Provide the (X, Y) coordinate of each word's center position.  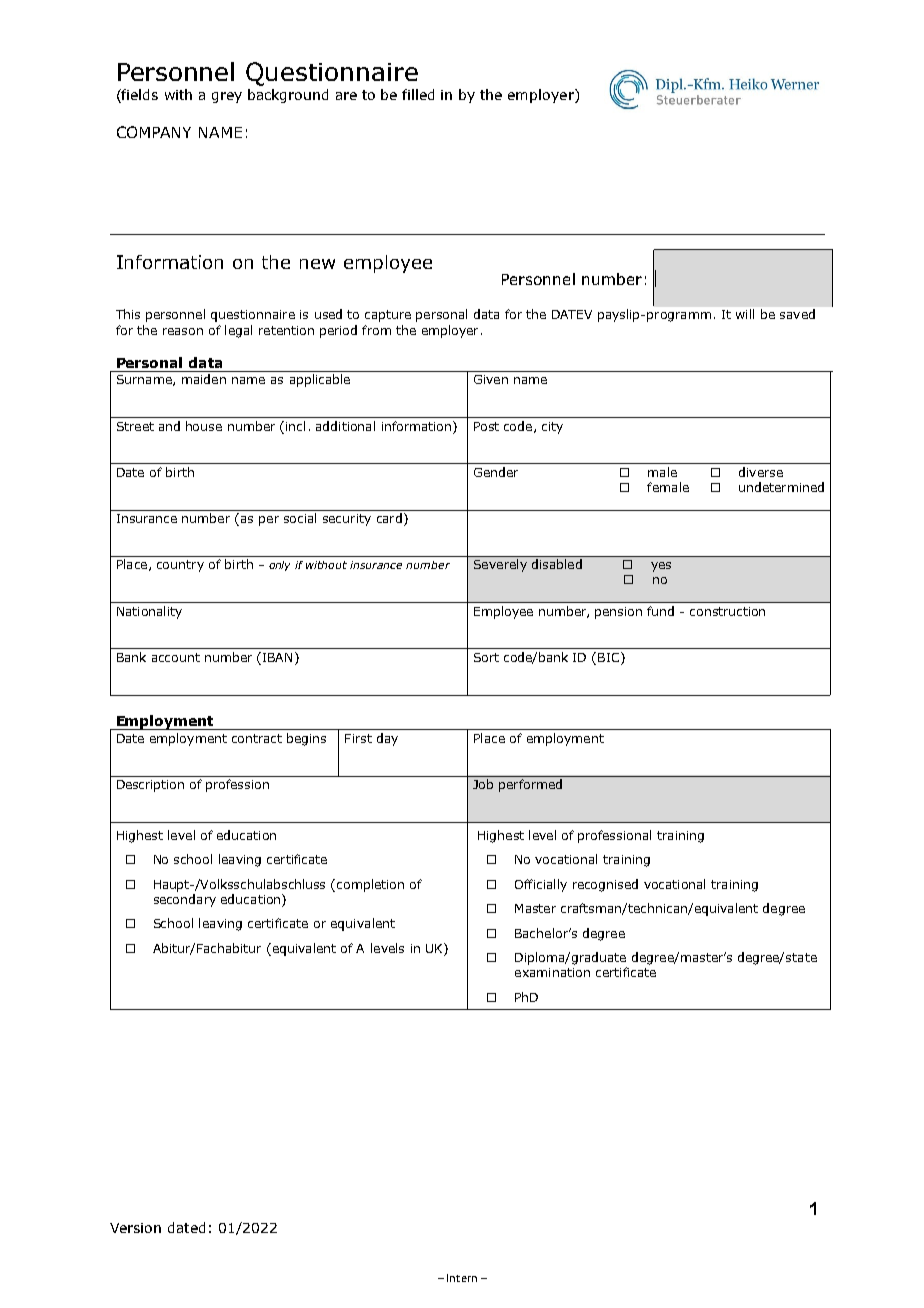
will (745, 314)
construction (727, 611)
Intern (462, 1278)
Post (486, 426)
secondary (185, 900)
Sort (486, 657)
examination (552, 972)
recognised (605, 885)
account (176, 657)
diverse (761, 472)
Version (135, 1228)
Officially (541, 885)
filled (418, 94)
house (204, 426)
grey (227, 97)
